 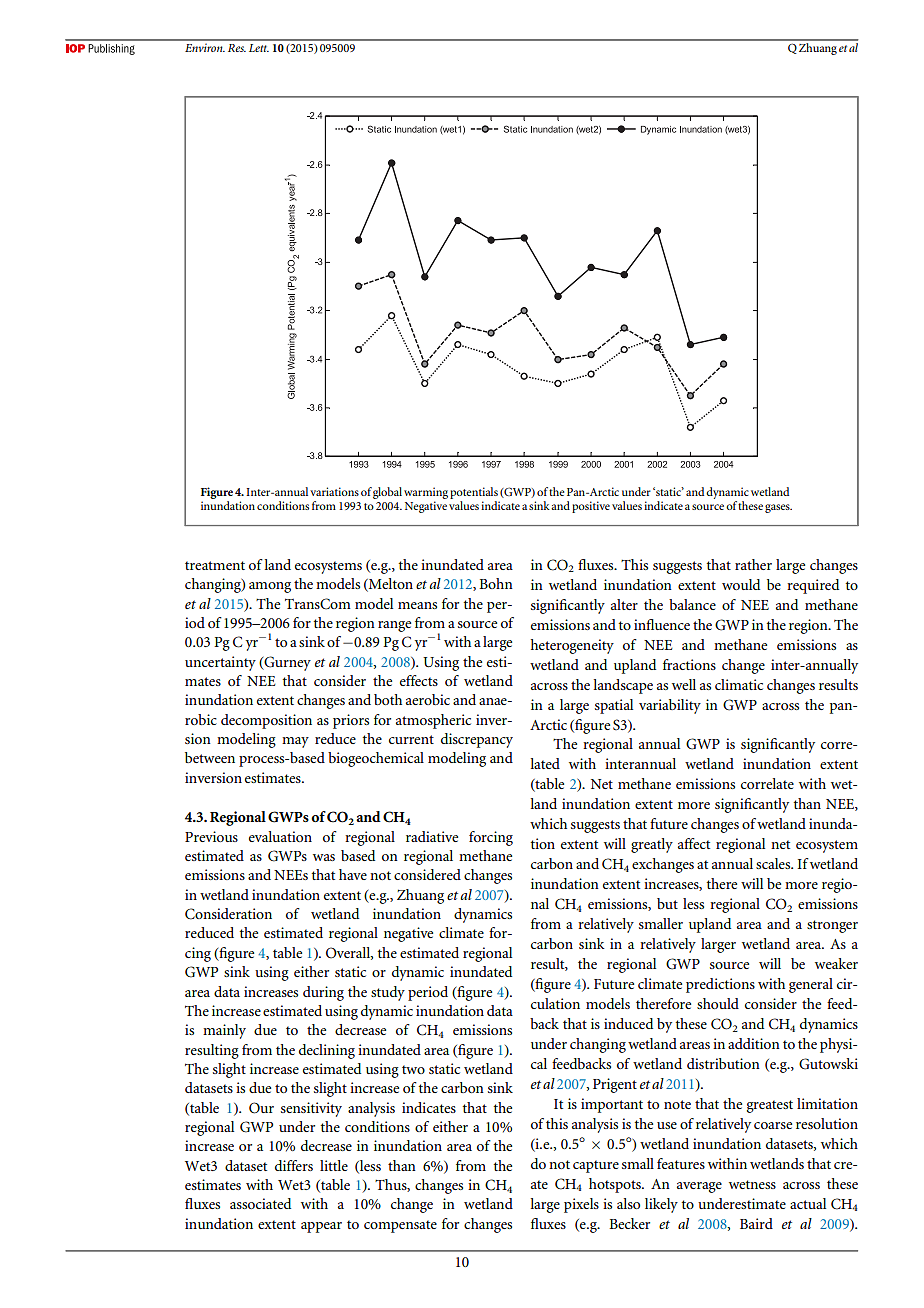 I want to click on Lett, so click(x=259, y=48).
